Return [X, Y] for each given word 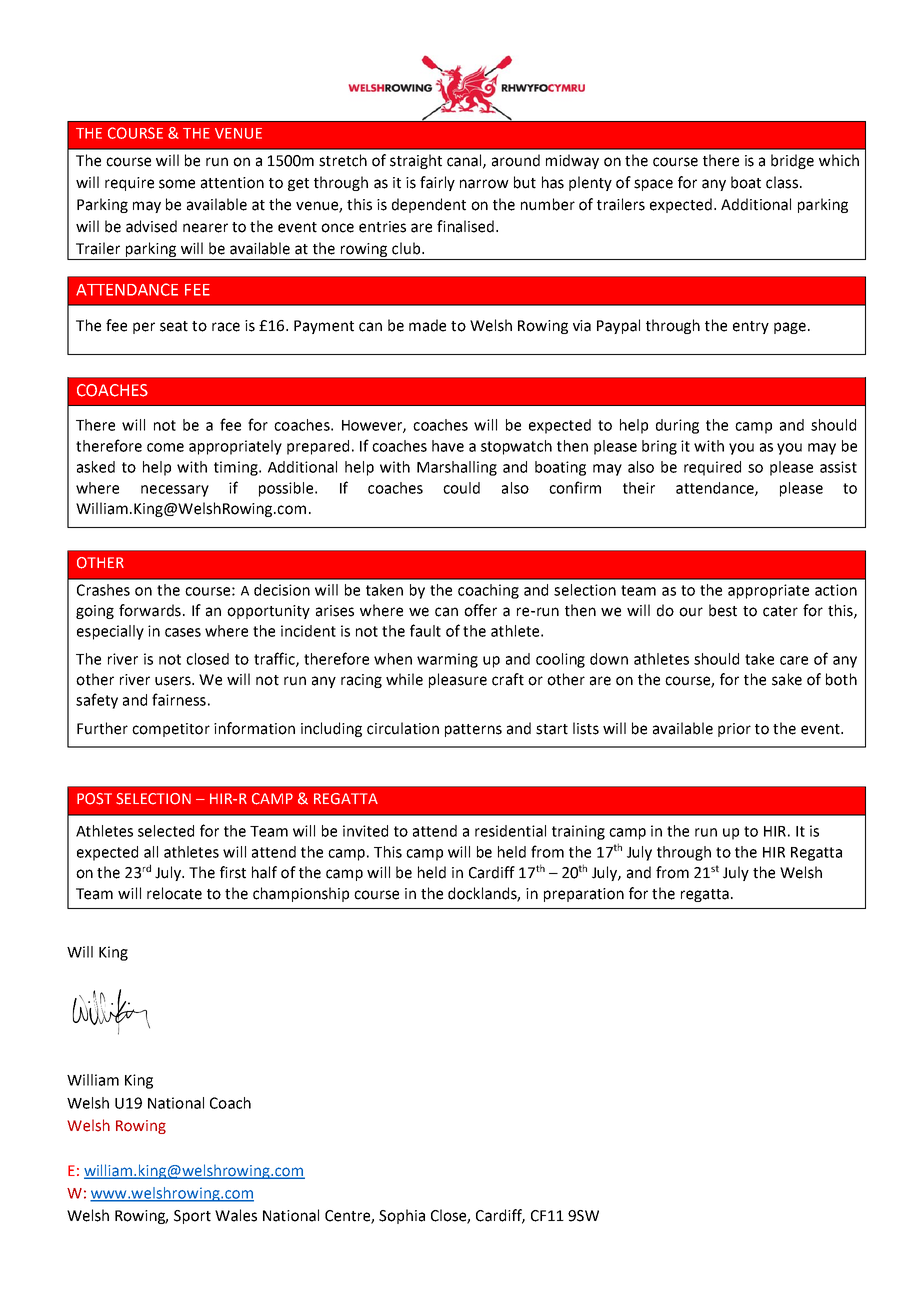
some [177, 184]
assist [838, 467]
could [461, 488]
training [578, 832]
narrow [484, 184]
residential [510, 831]
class [782, 182]
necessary [175, 491]
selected [166, 831]
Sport [192, 1217]
